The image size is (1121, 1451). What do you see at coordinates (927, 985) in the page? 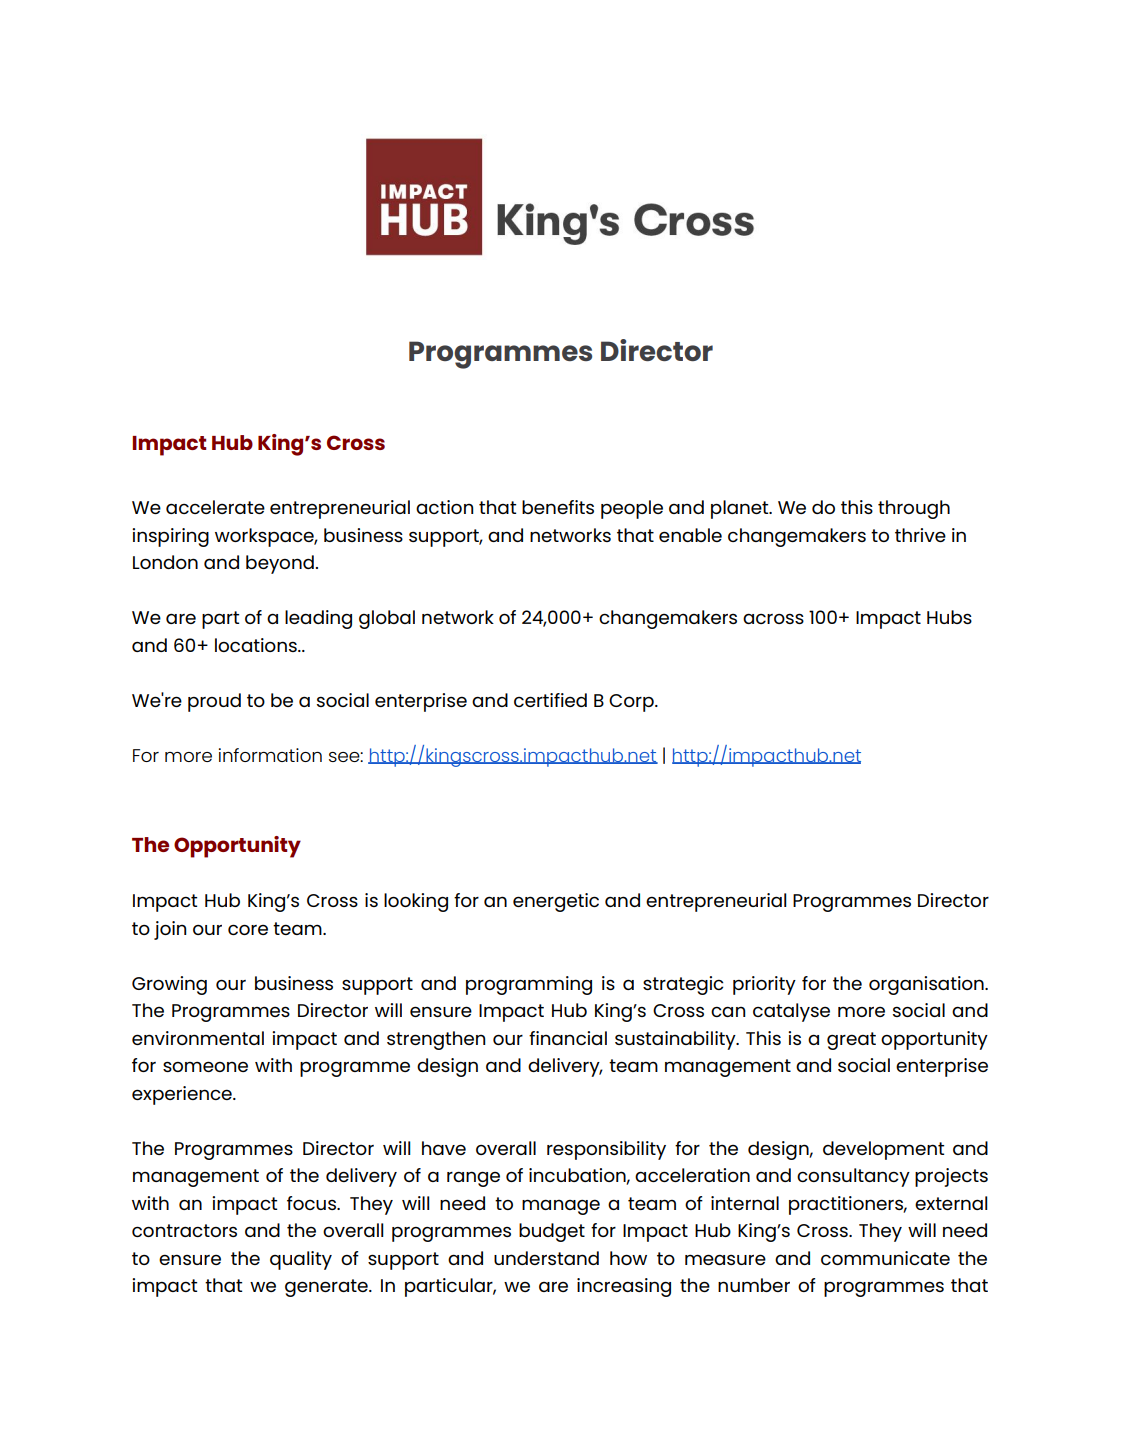
I see `organisation` at bounding box center [927, 985].
